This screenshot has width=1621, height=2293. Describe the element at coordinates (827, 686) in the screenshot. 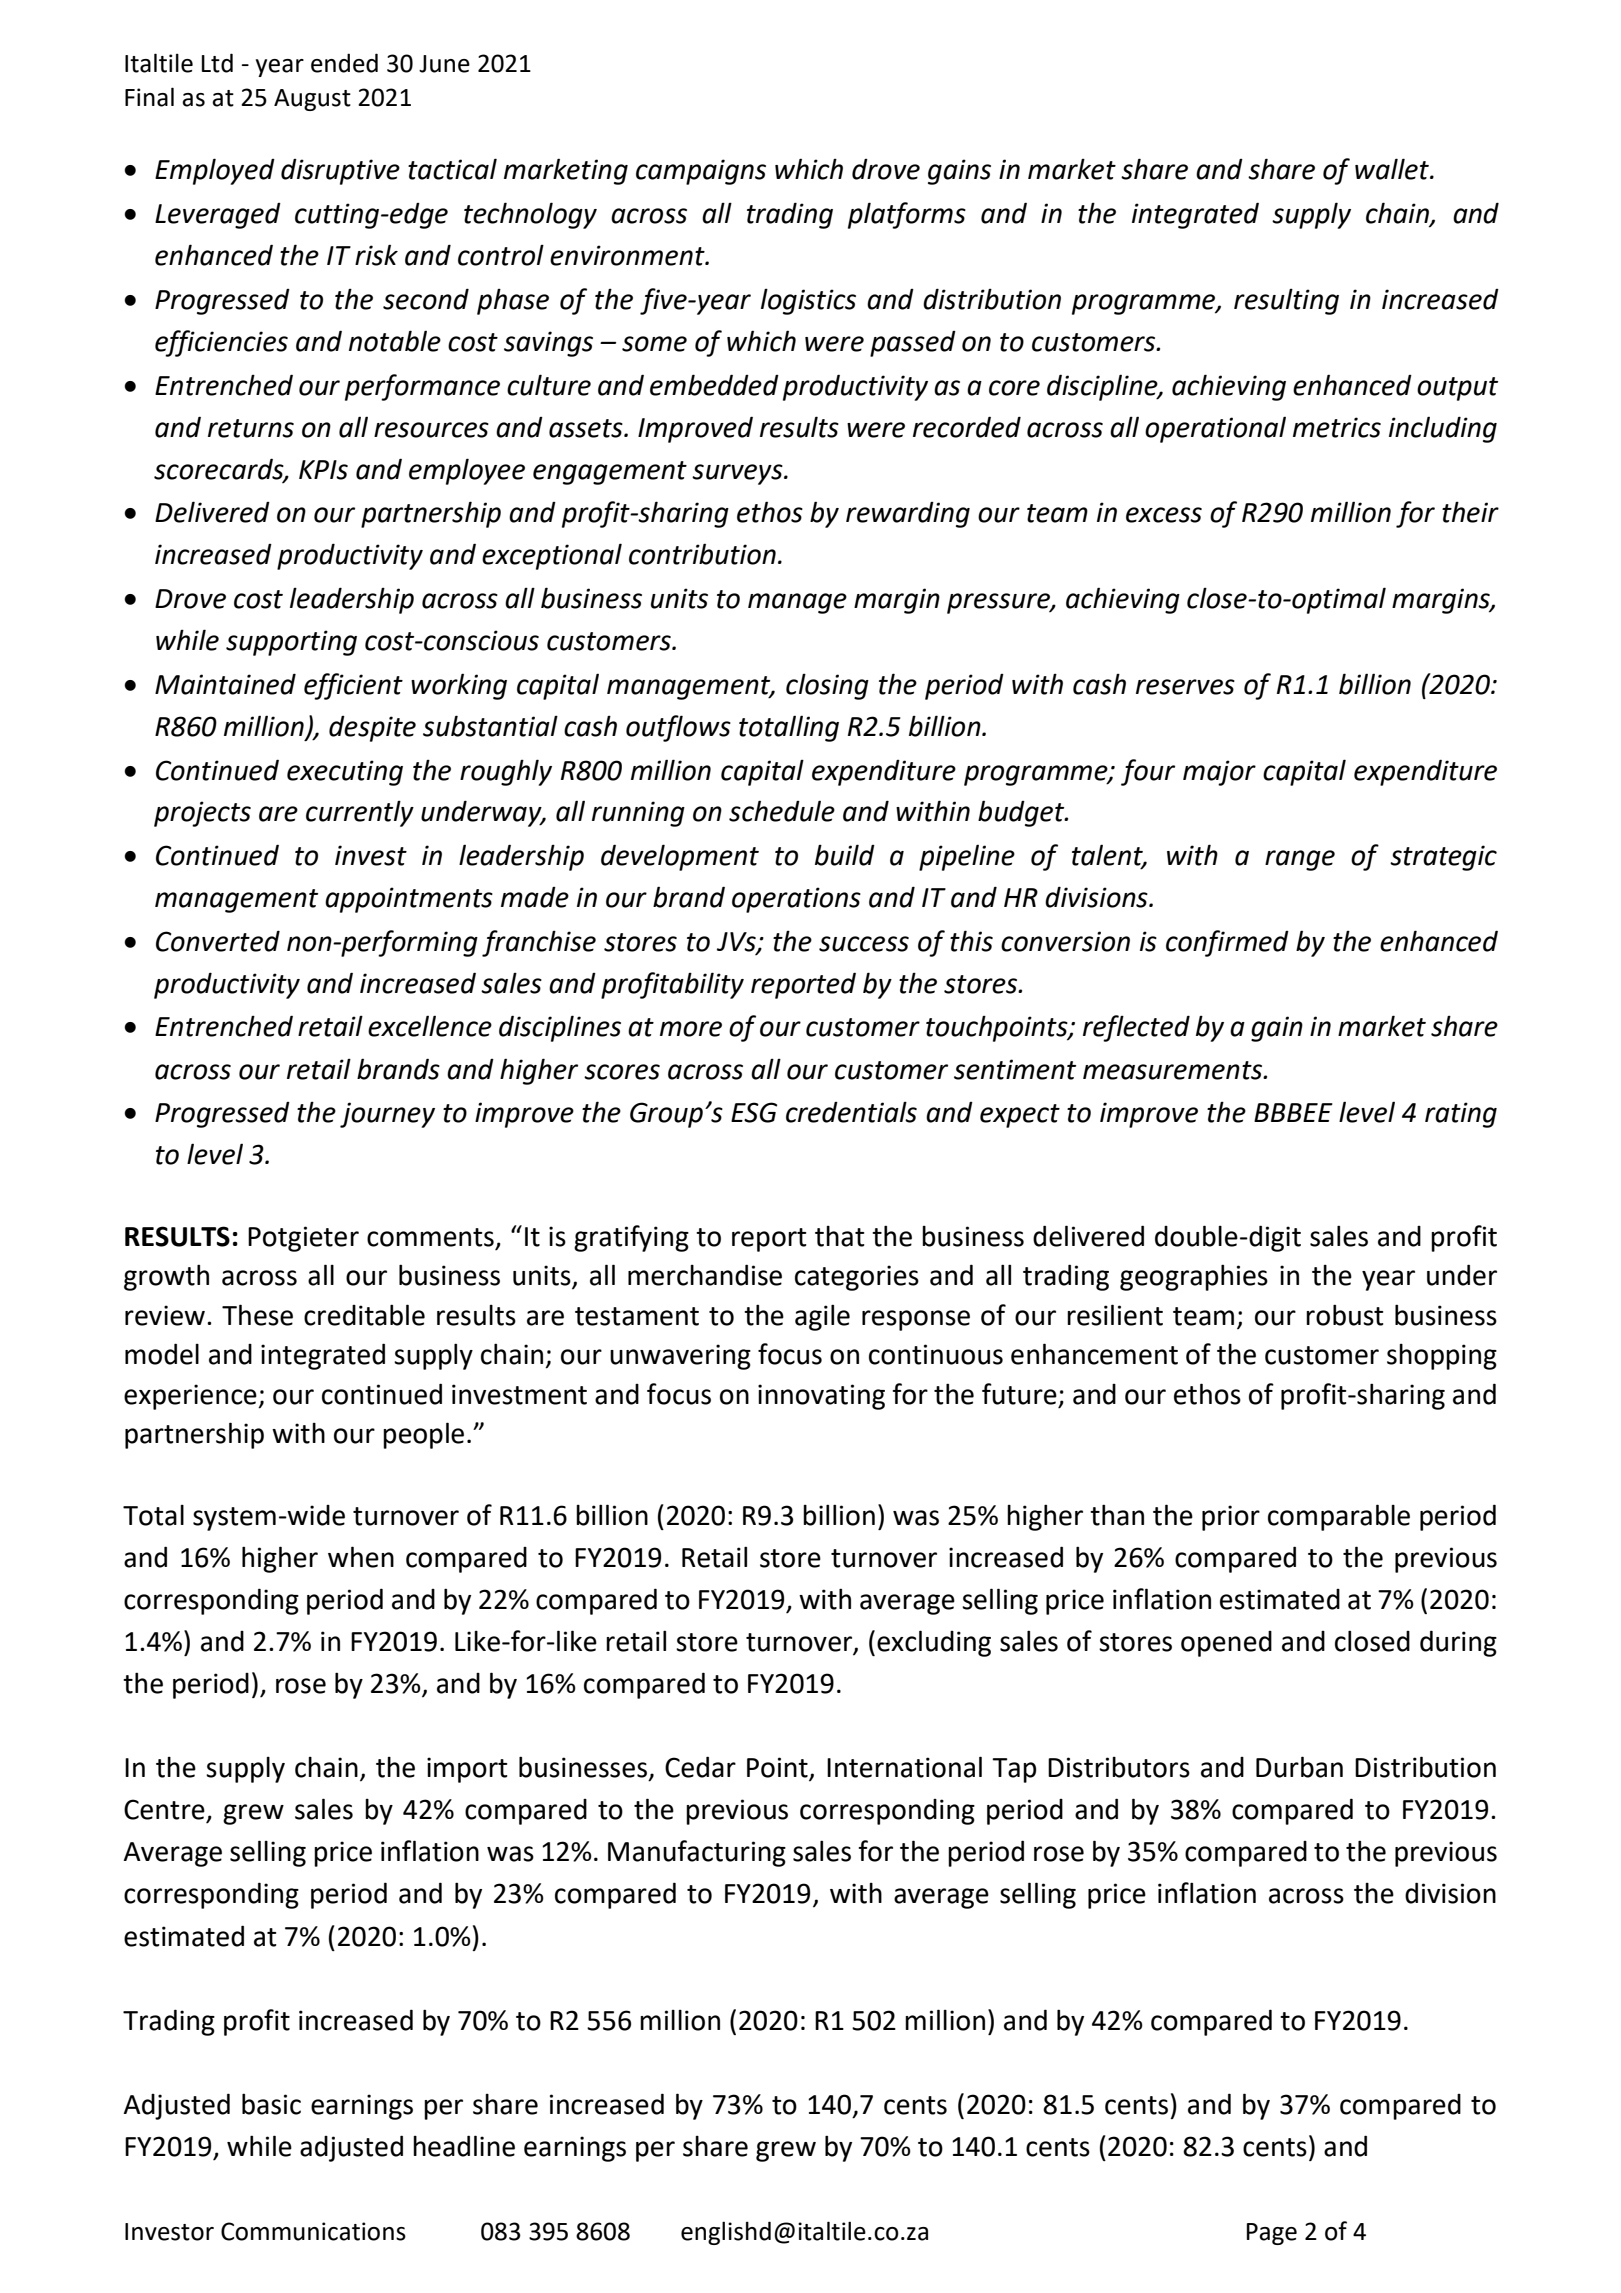

I see `closing` at that location.
